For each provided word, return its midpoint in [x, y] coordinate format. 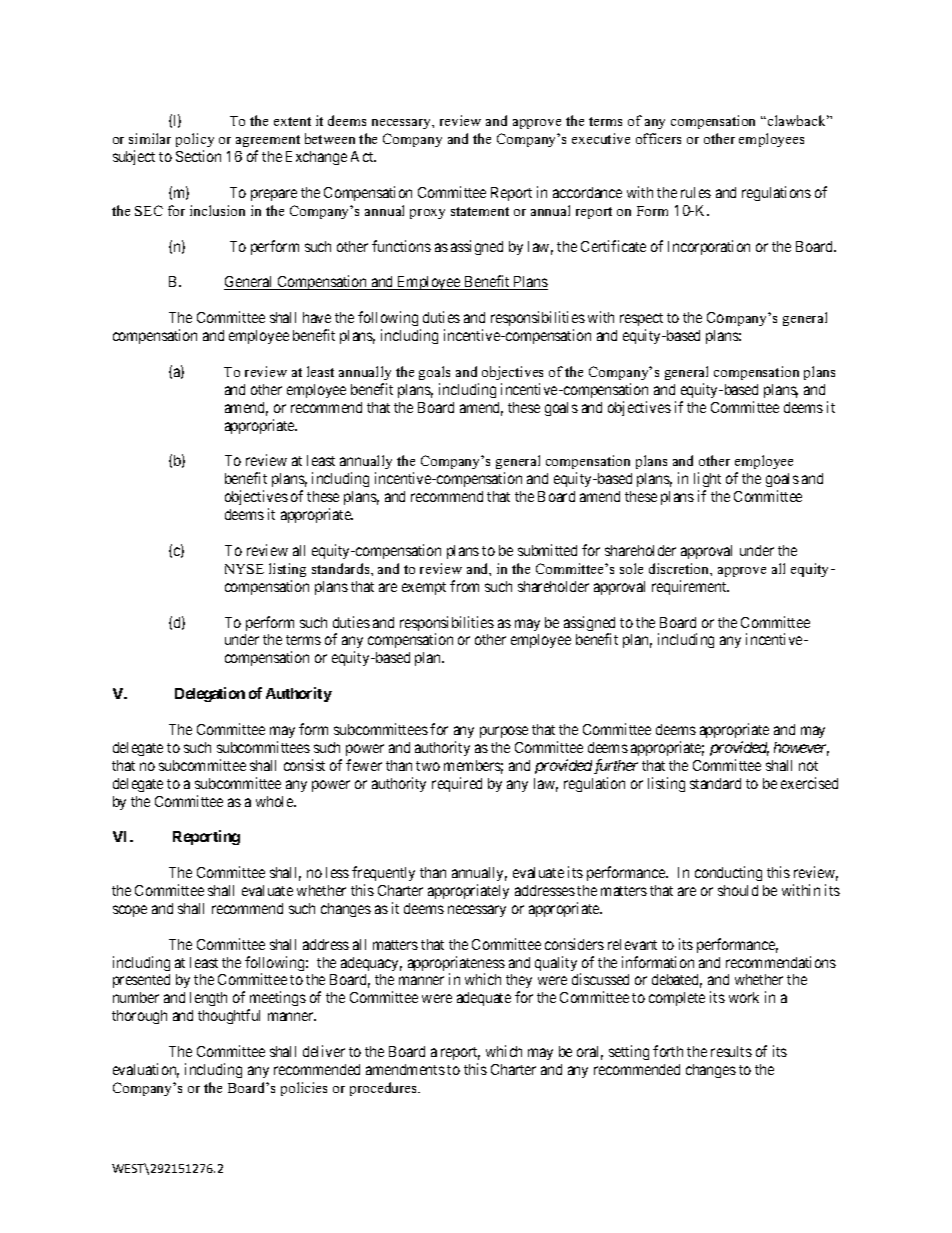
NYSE [244, 569]
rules [696, 192]
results [731, 1051]
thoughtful [229, 1016]
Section [198, 156]
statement [480, 211]
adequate [484, 999]
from [464, 586]
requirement [690, 587]
